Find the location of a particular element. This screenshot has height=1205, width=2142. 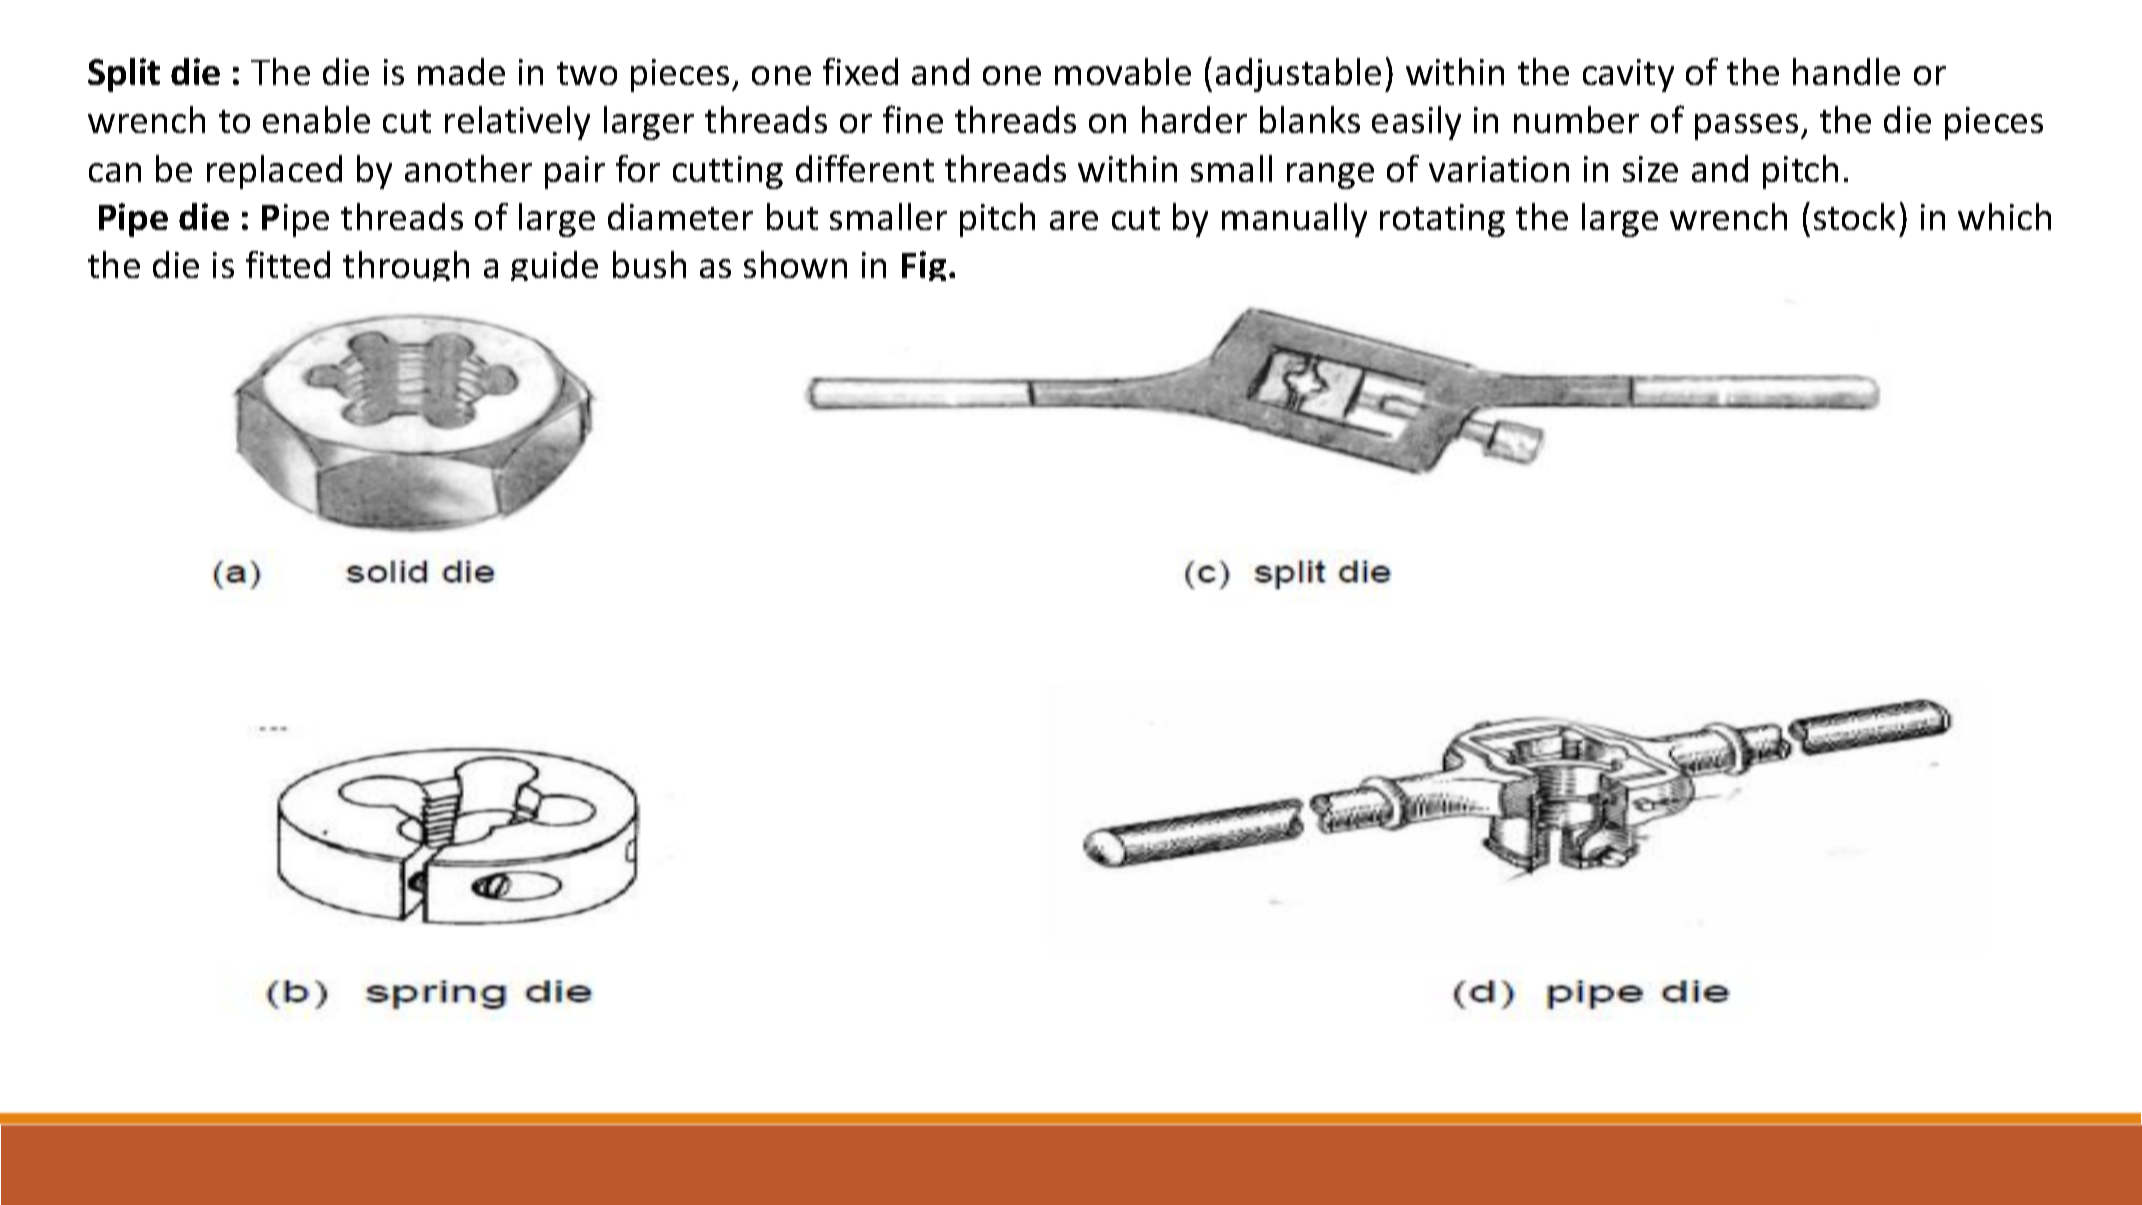

made is located at coordinates (461, 71).
